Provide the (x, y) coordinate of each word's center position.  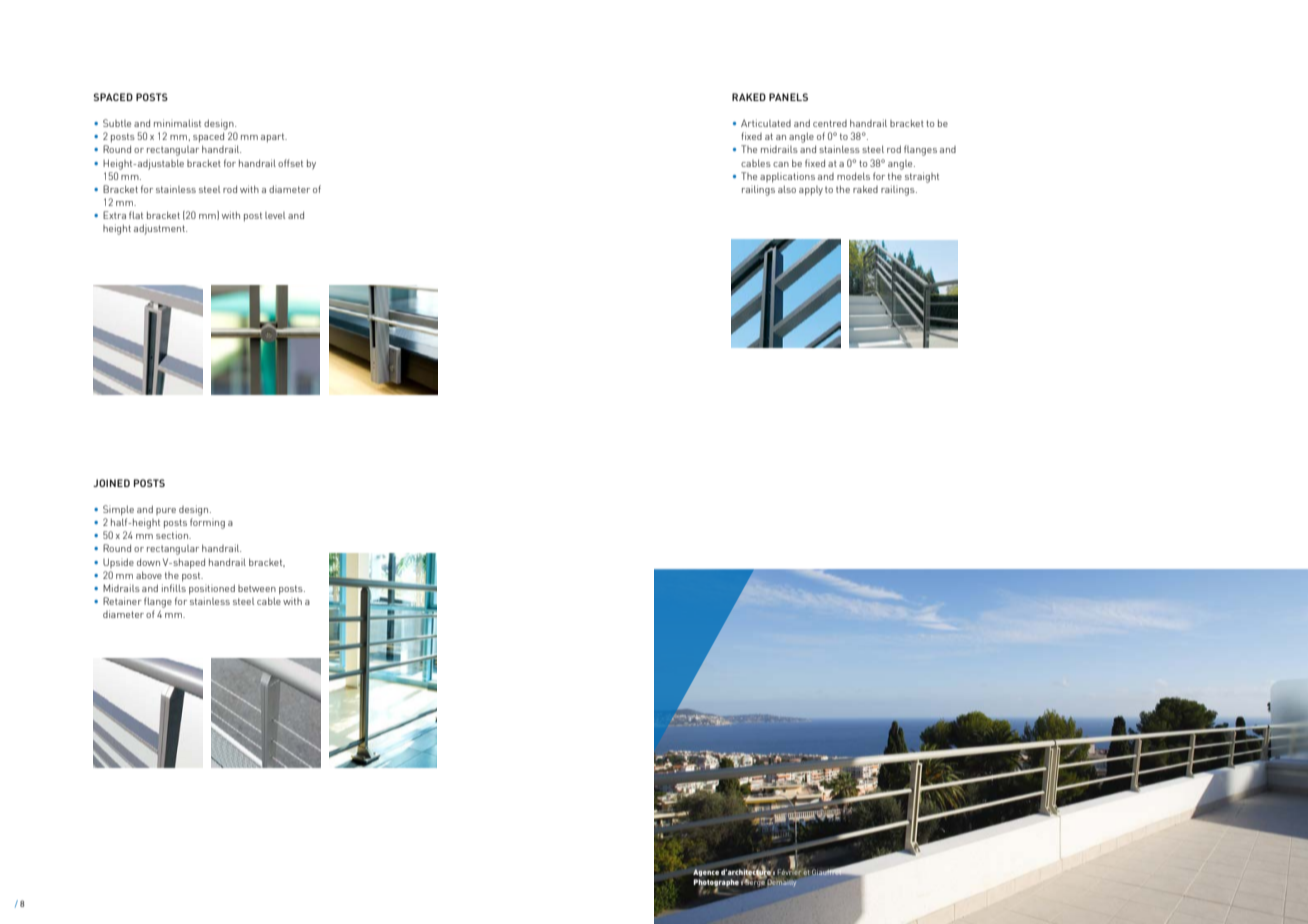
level (275, 215)
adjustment (160, 229)
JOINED (111, 483)
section (173, 535)
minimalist (177, 123)
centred (830, 123)
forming (207, 523)
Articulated (766, 123)
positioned (212, 589)
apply (811, 191)
